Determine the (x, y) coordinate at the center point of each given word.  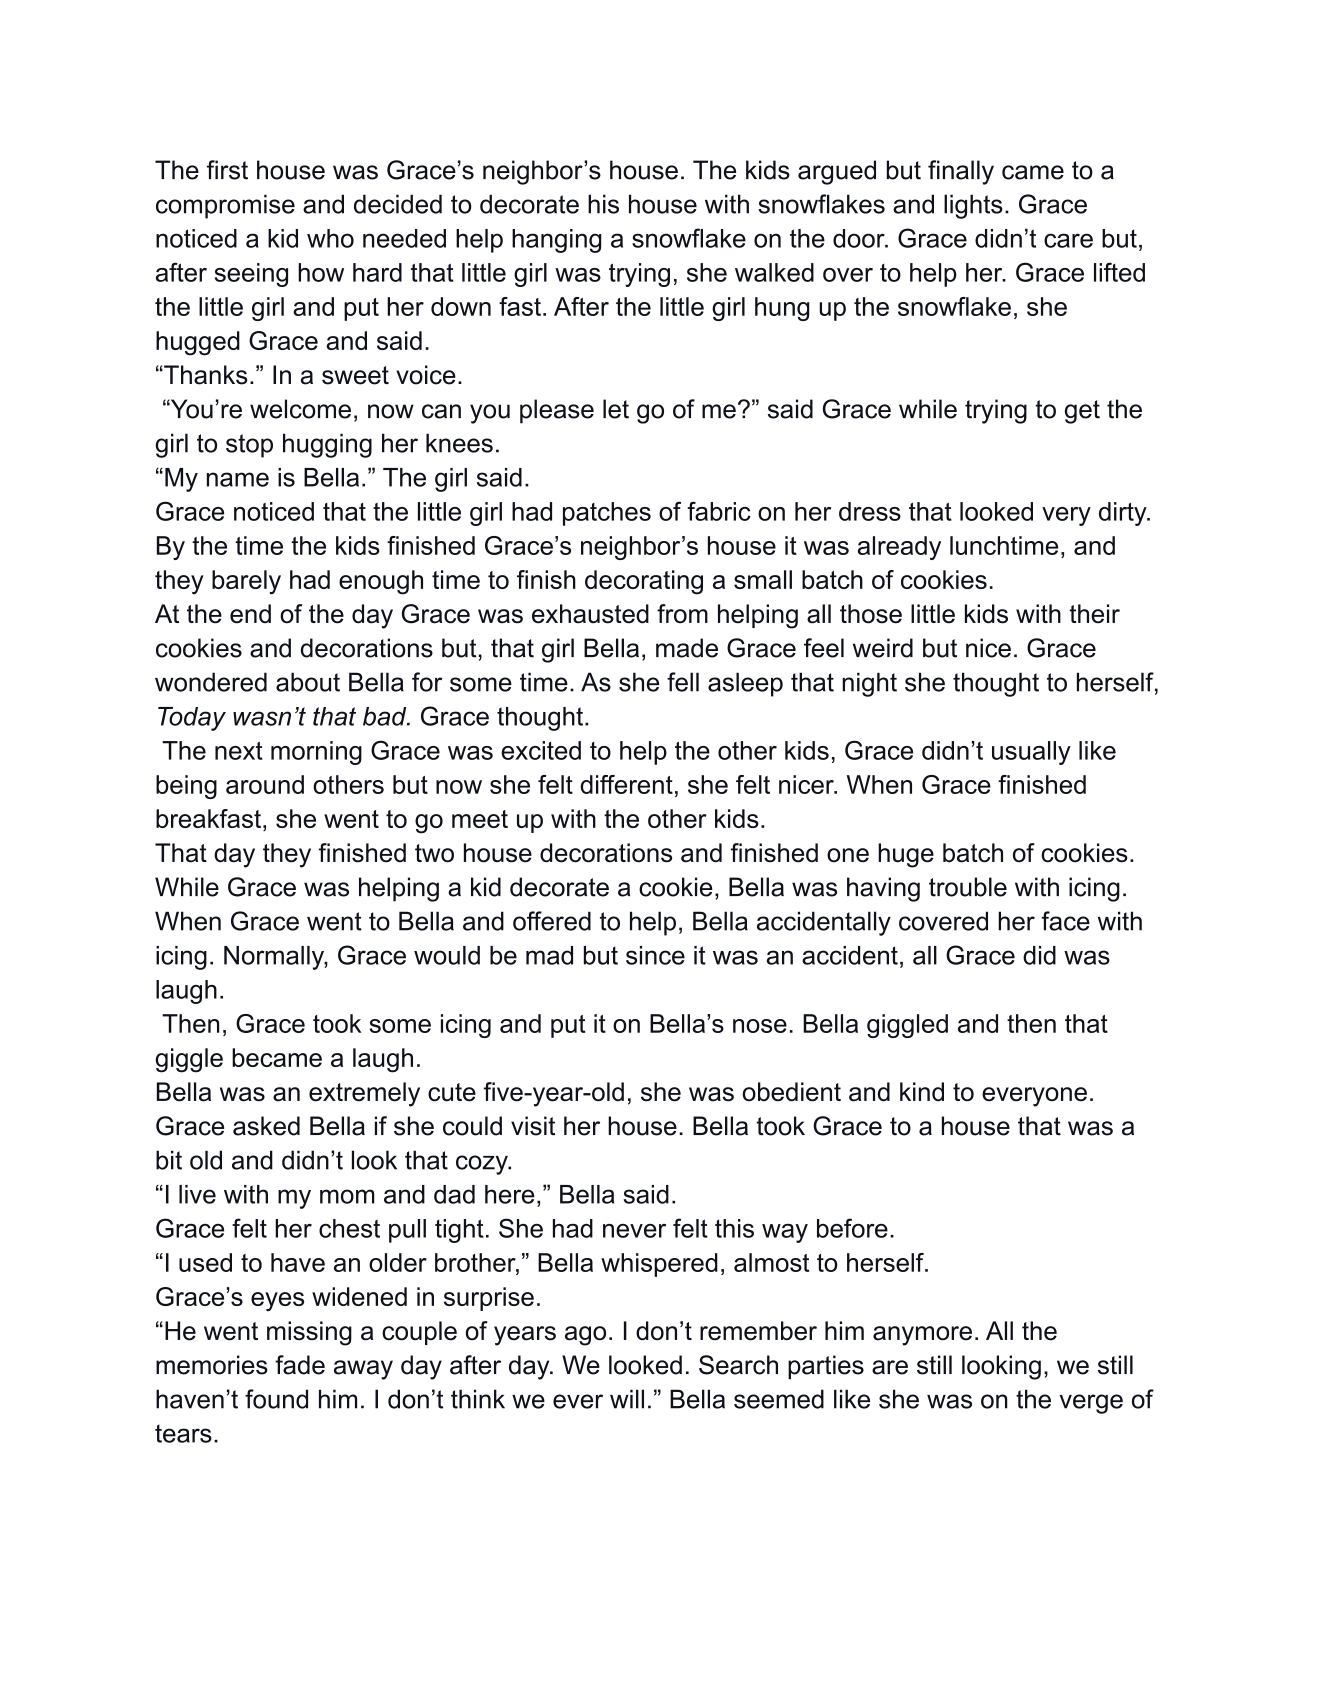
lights (973, 206)
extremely (364, 1094)
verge (1091, 1404)
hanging (556, 241)
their (1094, 614)
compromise (225, 206)
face (1066, 921)
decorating (644, 582)
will (627, 1399)
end (250, 614)
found (276, 1399)
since (655, 955)
